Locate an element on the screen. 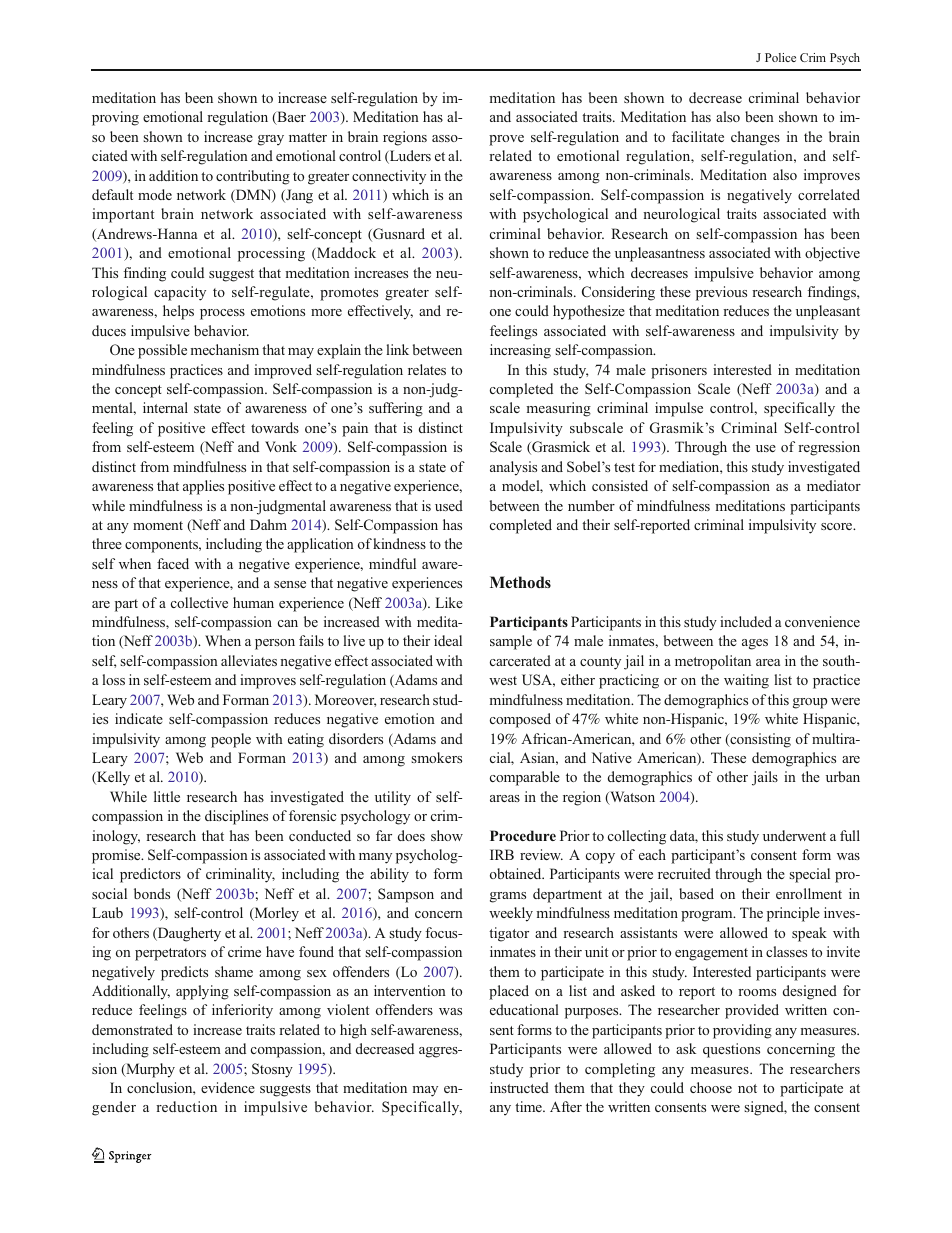 The height and width of the screenshot is (1233, 952). Like is located at coordinates (449, 602).
